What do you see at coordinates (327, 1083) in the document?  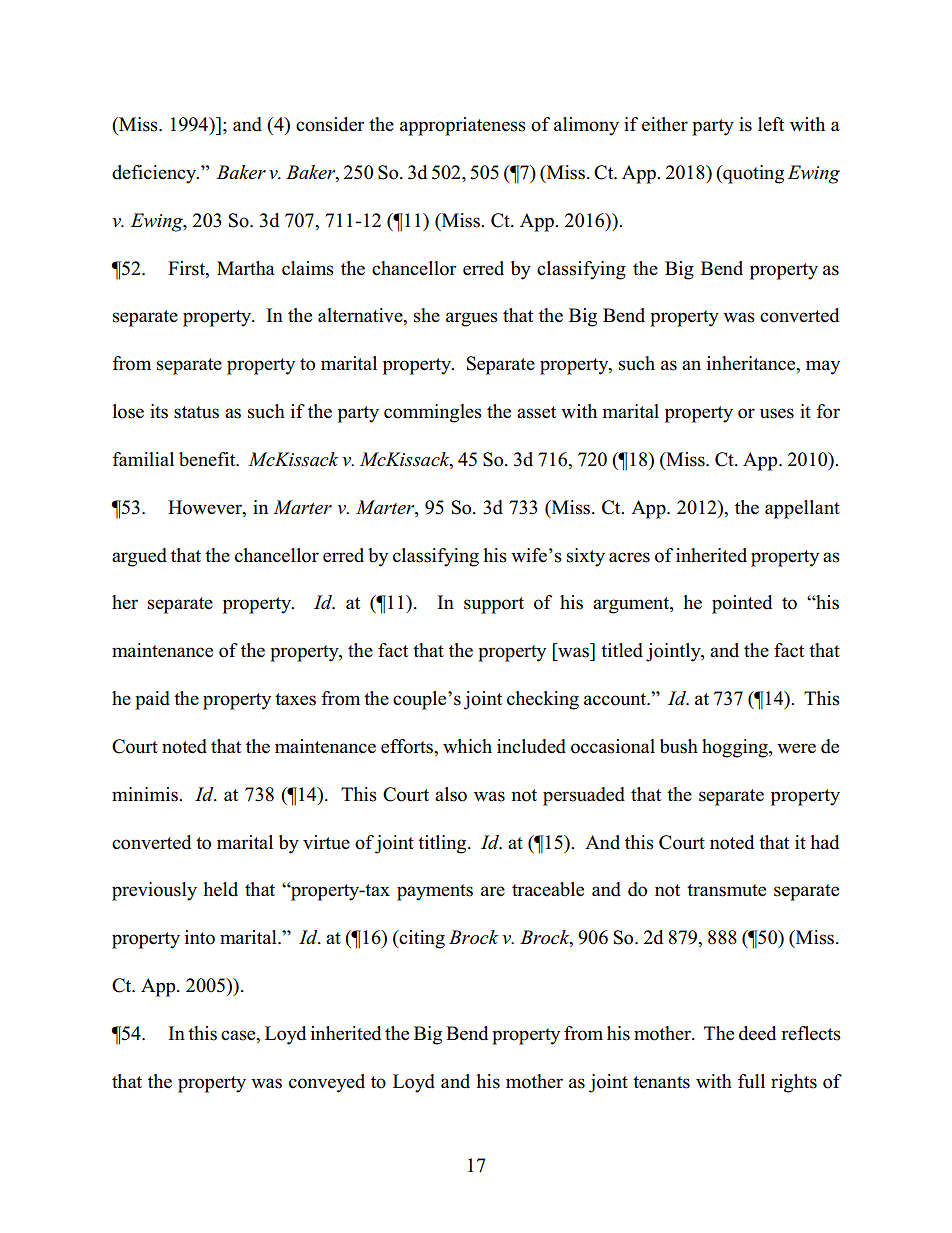 I see `conveyed` at bounding box center [327, 1083].
